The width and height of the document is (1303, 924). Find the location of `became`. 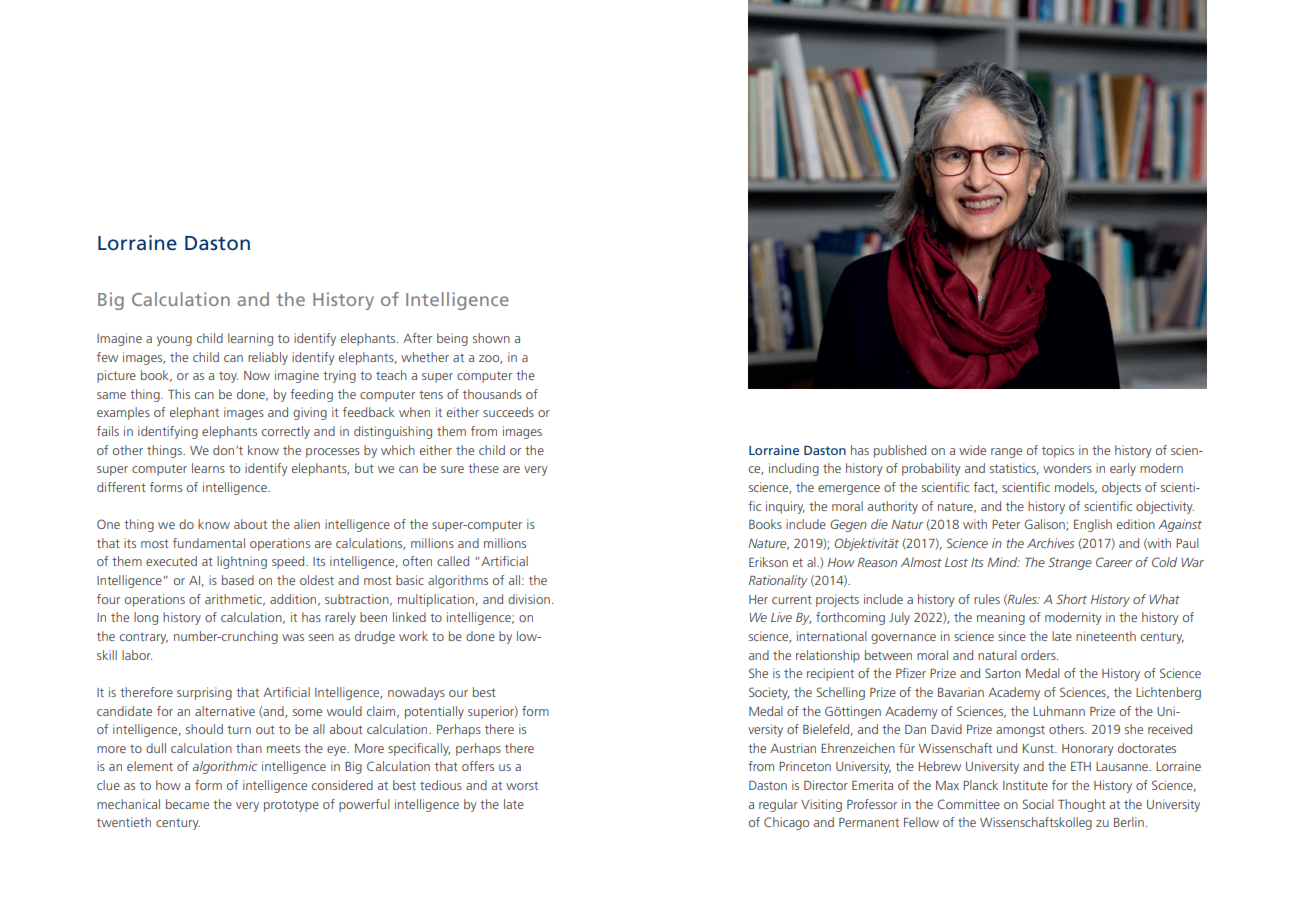

became is located at coordinates (187, 804).
